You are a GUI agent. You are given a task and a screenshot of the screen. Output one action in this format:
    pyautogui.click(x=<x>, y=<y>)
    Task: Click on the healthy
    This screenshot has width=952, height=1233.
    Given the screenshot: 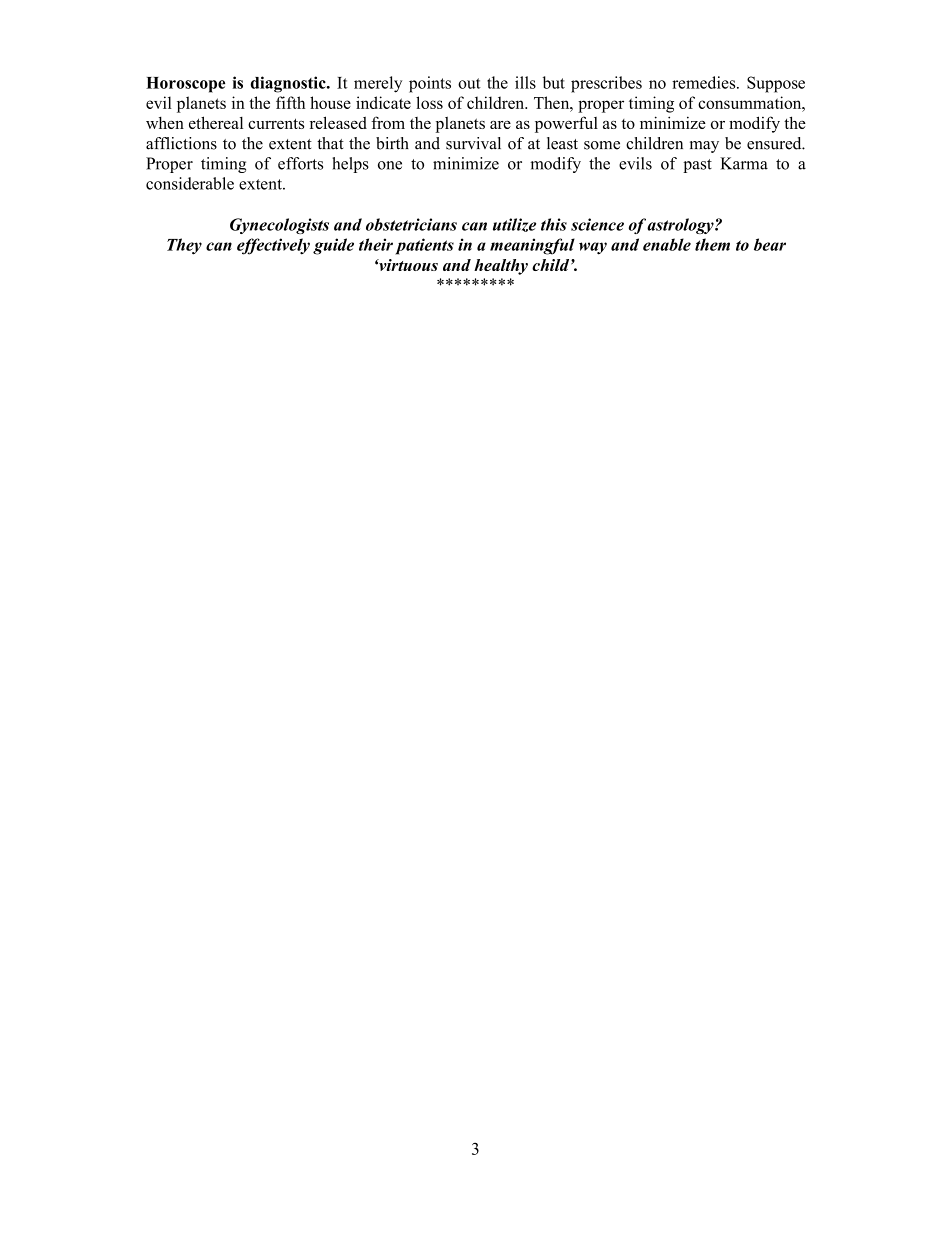 What is the action you would take?
    pyautogui.click(x=501, y=267)
